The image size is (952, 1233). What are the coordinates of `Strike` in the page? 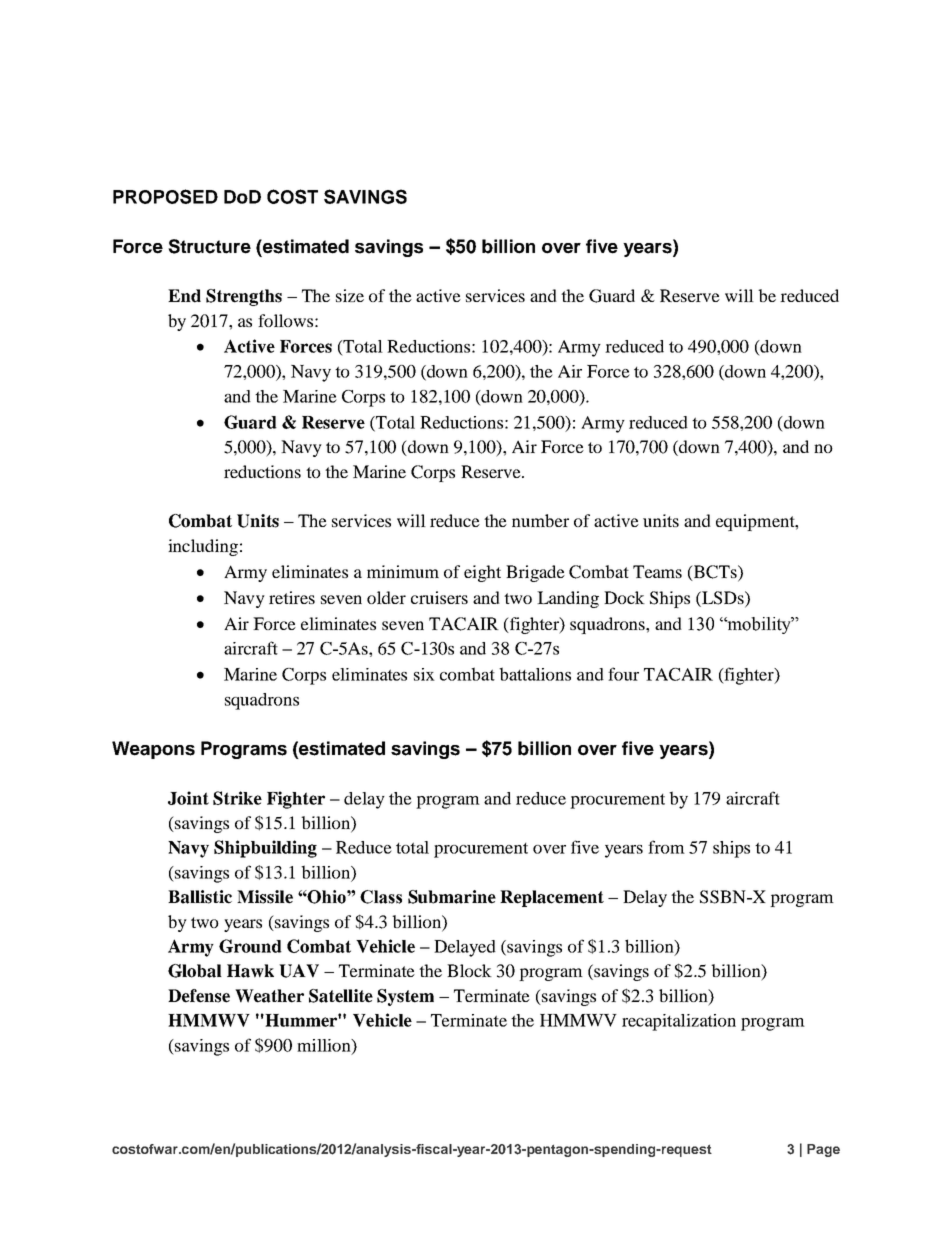 It's located at (237, 798).
